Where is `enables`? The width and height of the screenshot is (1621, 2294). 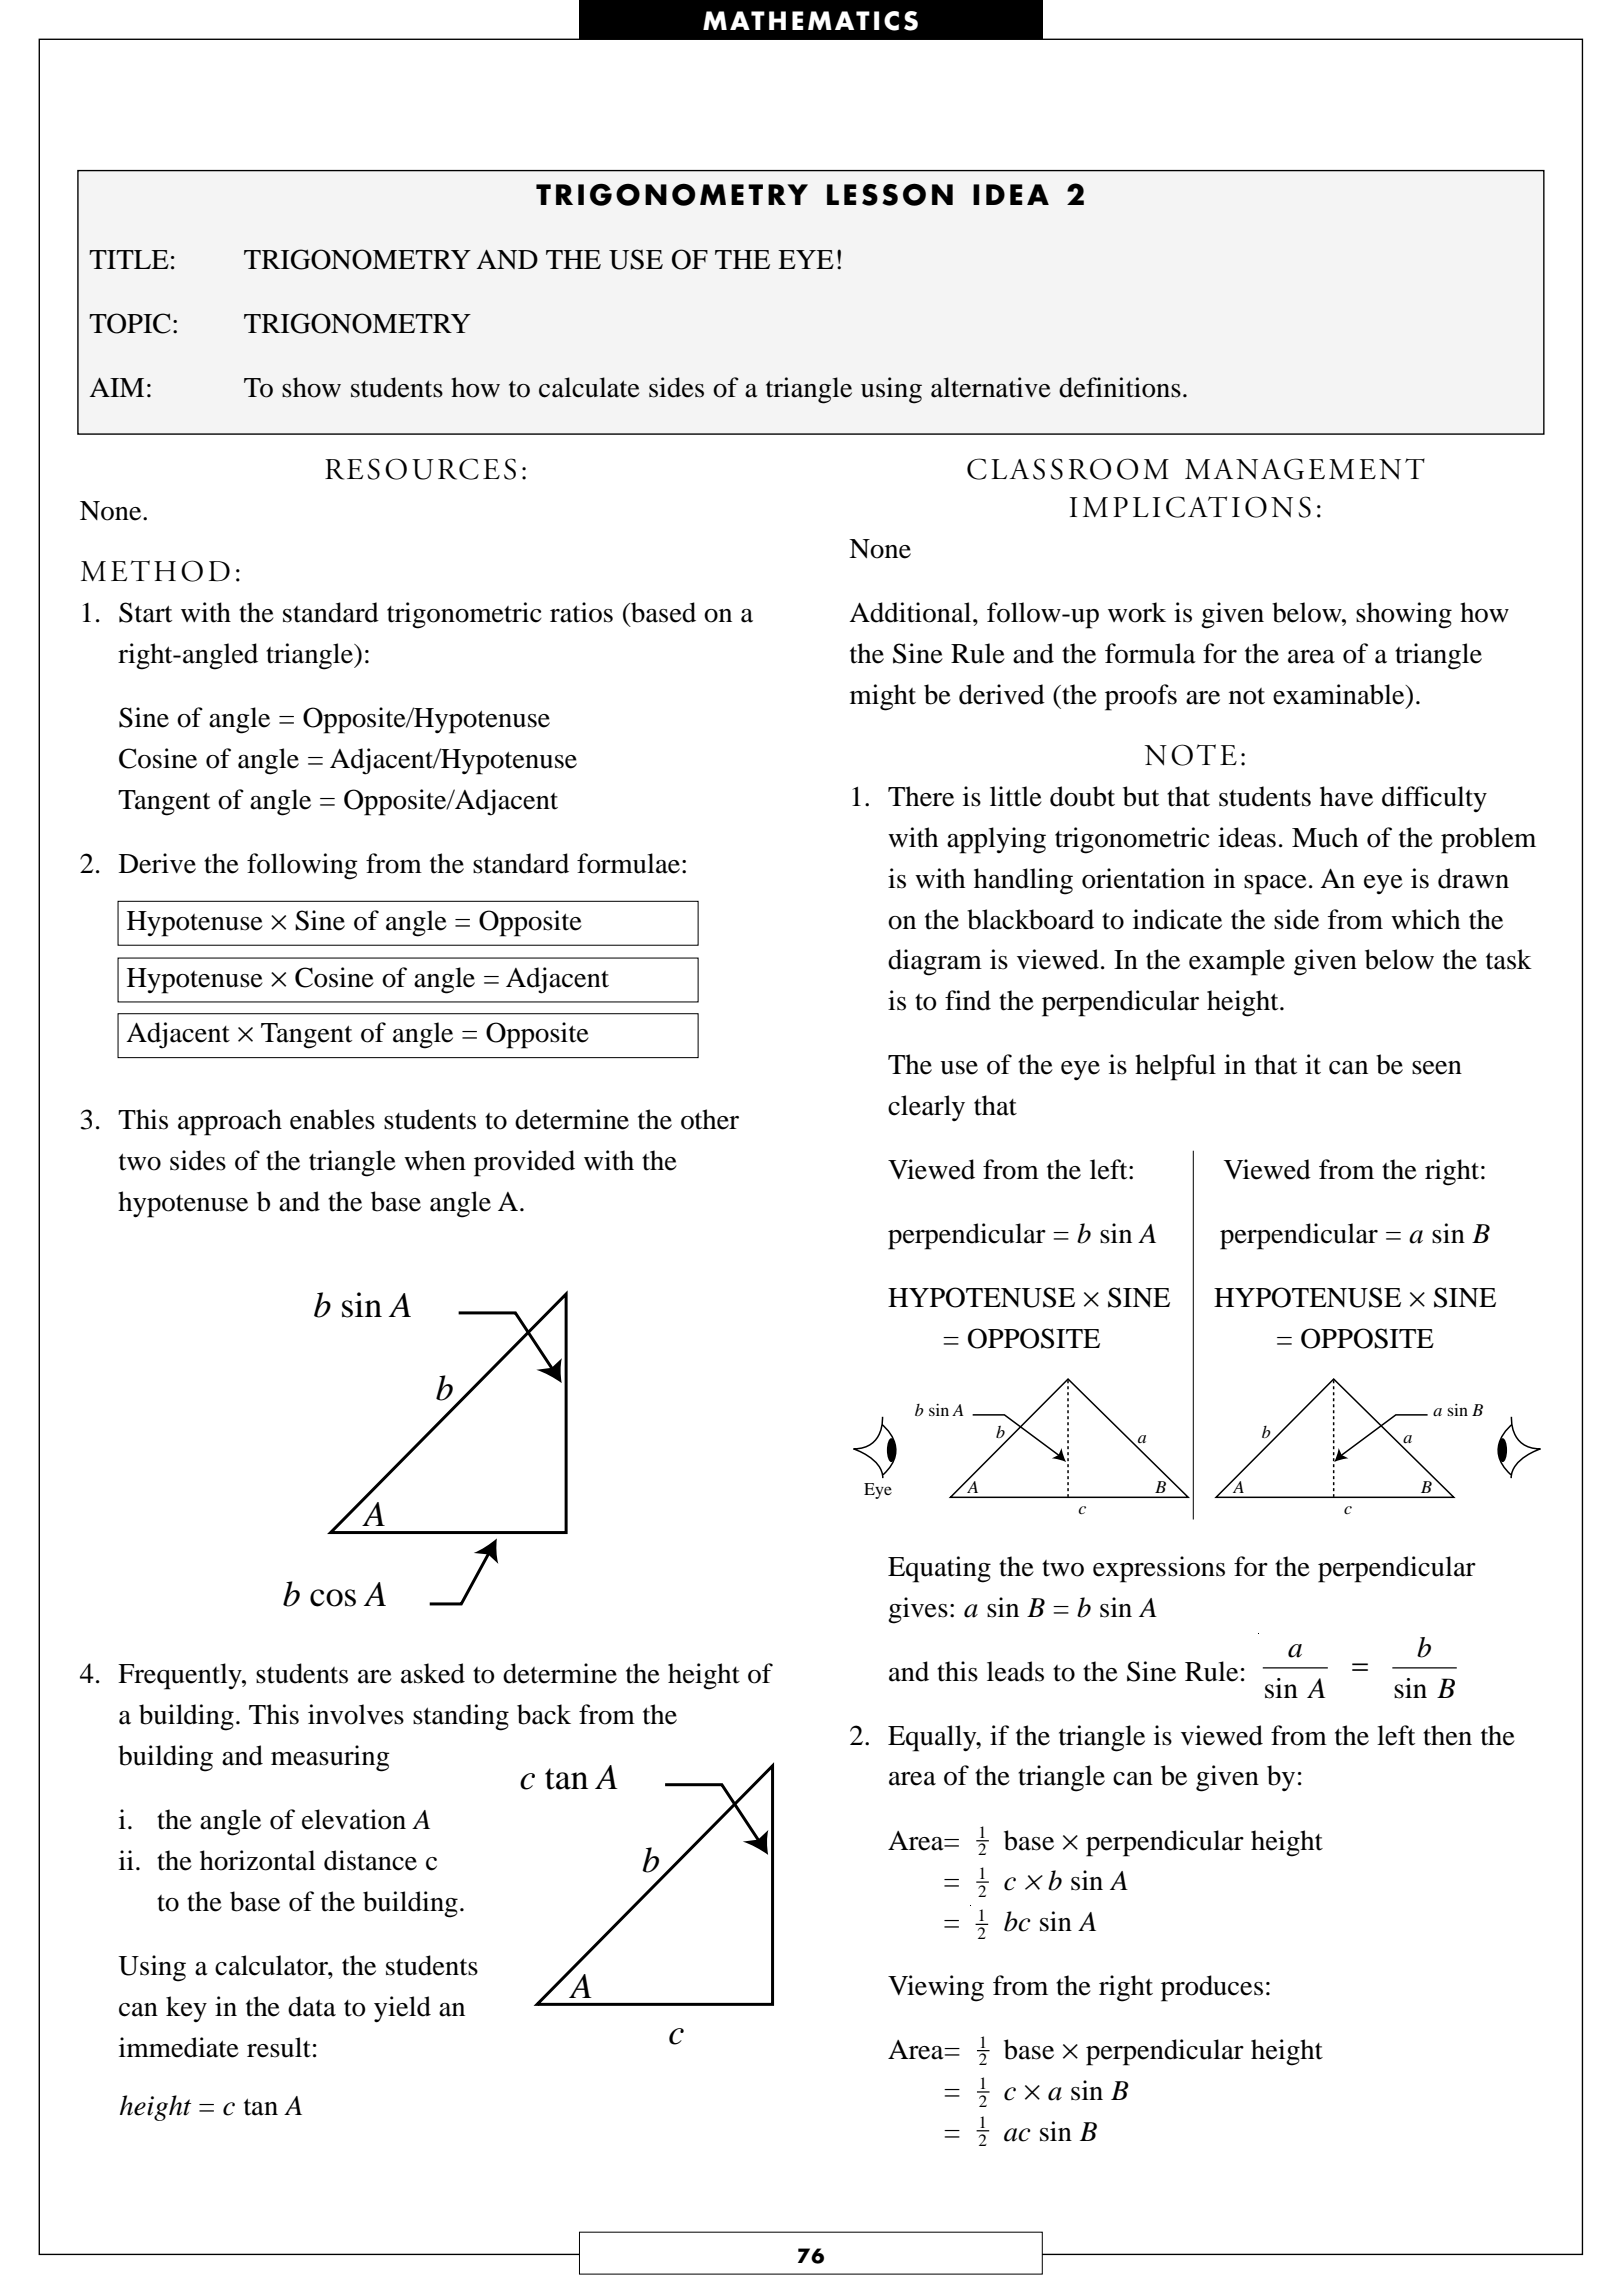
enables is located at coordinates (332, 1119).
